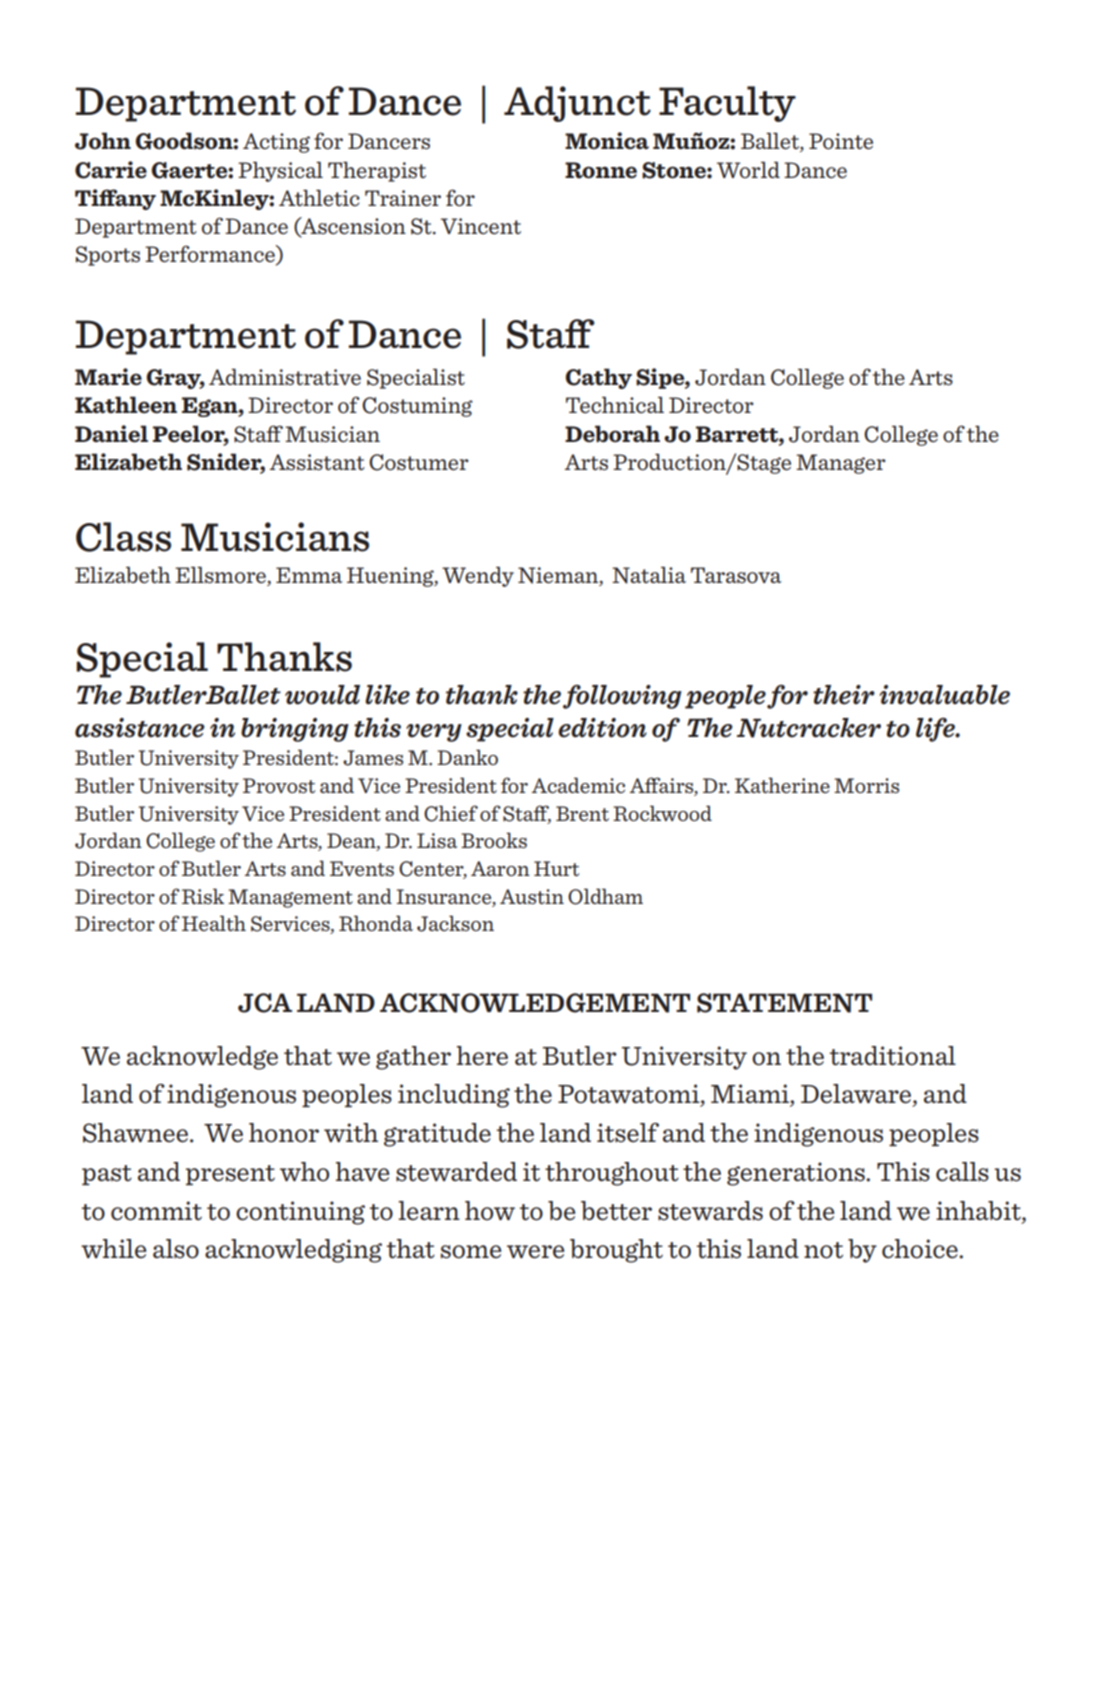 This document has width=1097, height=1695. I want to click on commit, so click(156, 1211).
